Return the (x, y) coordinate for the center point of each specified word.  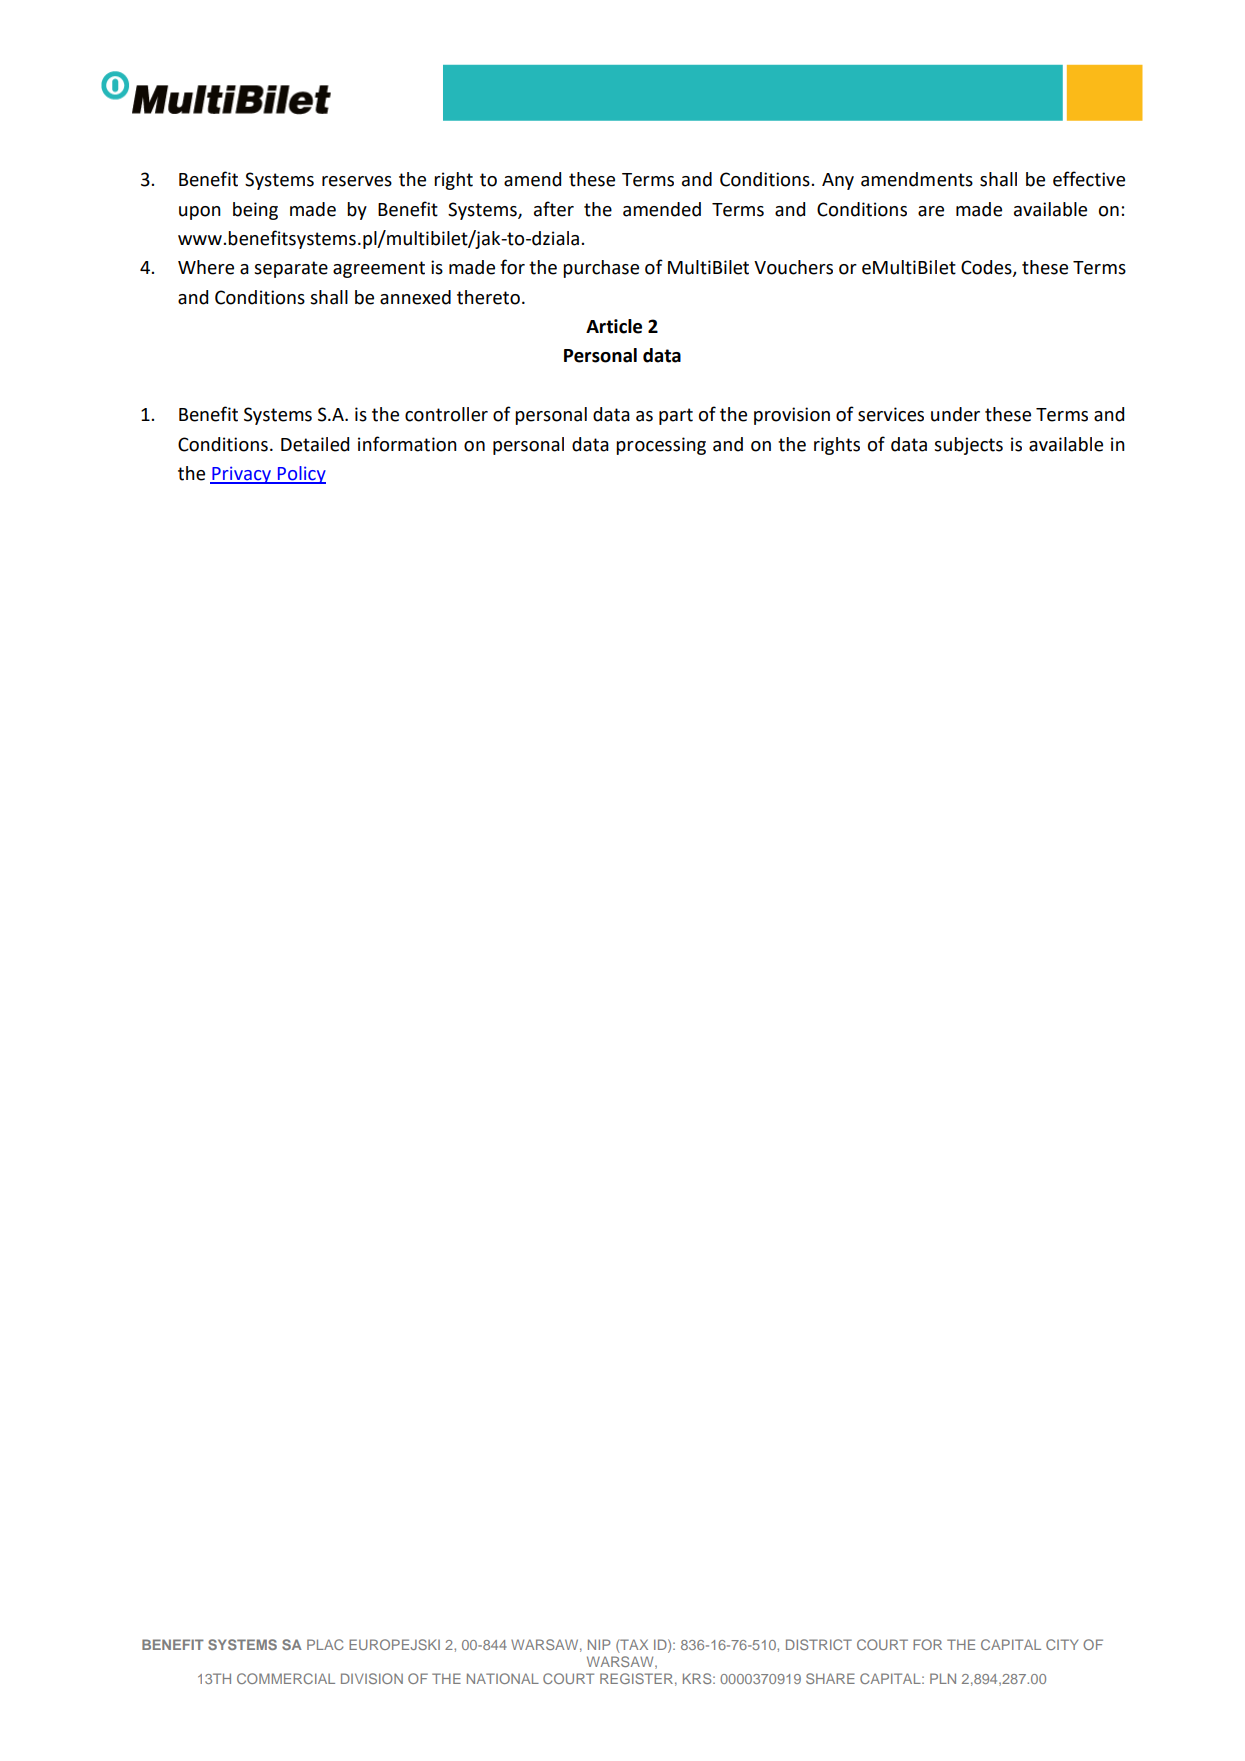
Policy (301, 475)
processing (661, 446)
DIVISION (372, 1678)
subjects (968, 446)
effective (1089, 179)
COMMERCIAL (286, 1678)
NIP (599, 1644)
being (255, 211)
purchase (601, 269)
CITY (1062, 1644)
